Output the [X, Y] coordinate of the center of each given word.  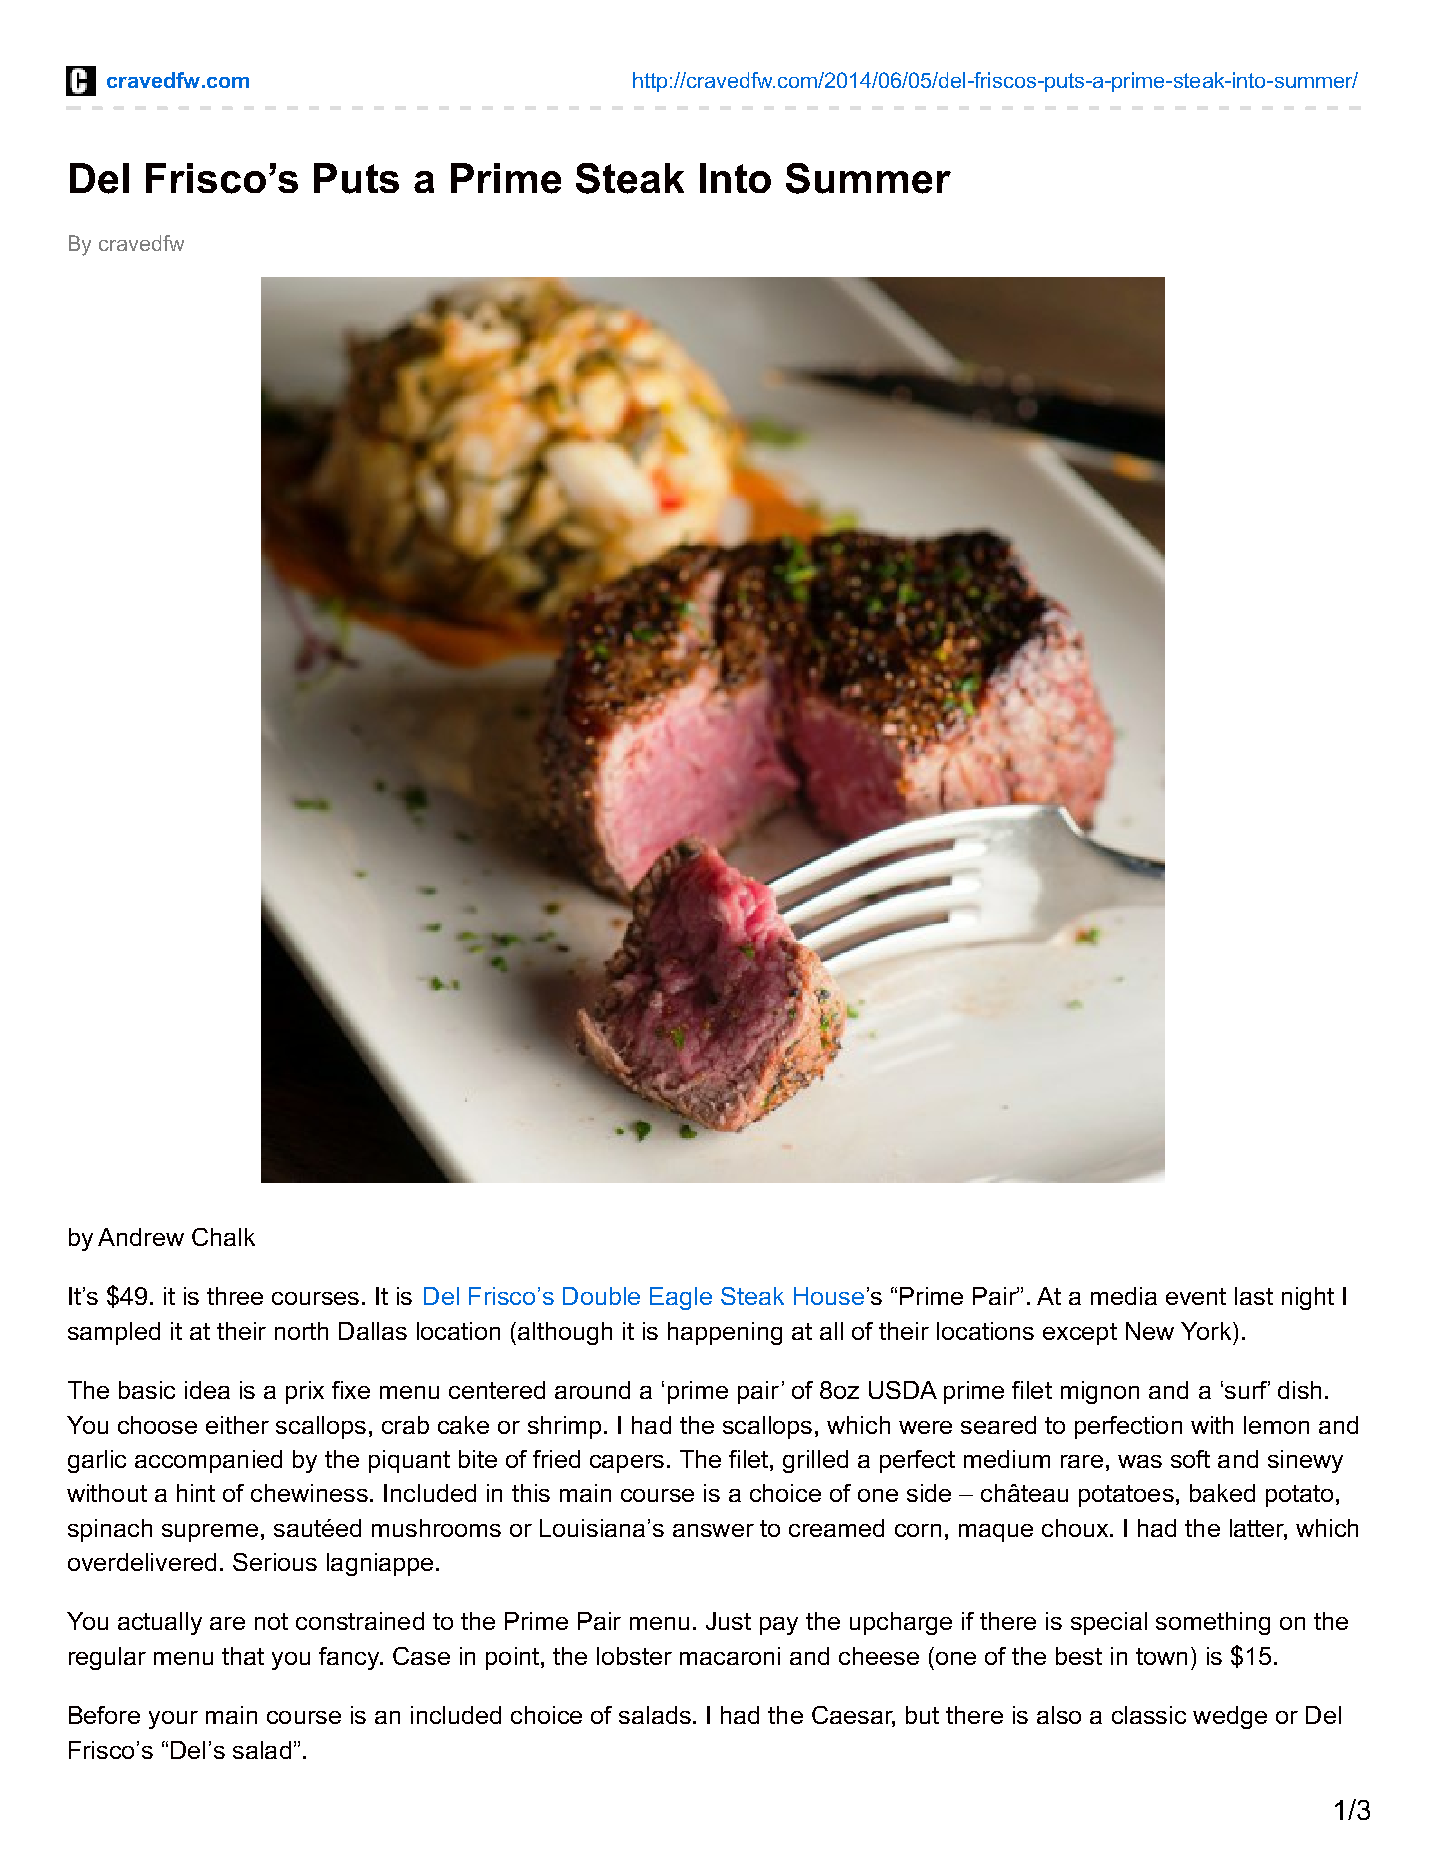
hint [196, 1493]
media [1124, 1296]
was [1140, 1461]
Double [601, 1296]
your [173, 1720]
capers [627, 1464]
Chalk [223, 1237]
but [922, 1715]
